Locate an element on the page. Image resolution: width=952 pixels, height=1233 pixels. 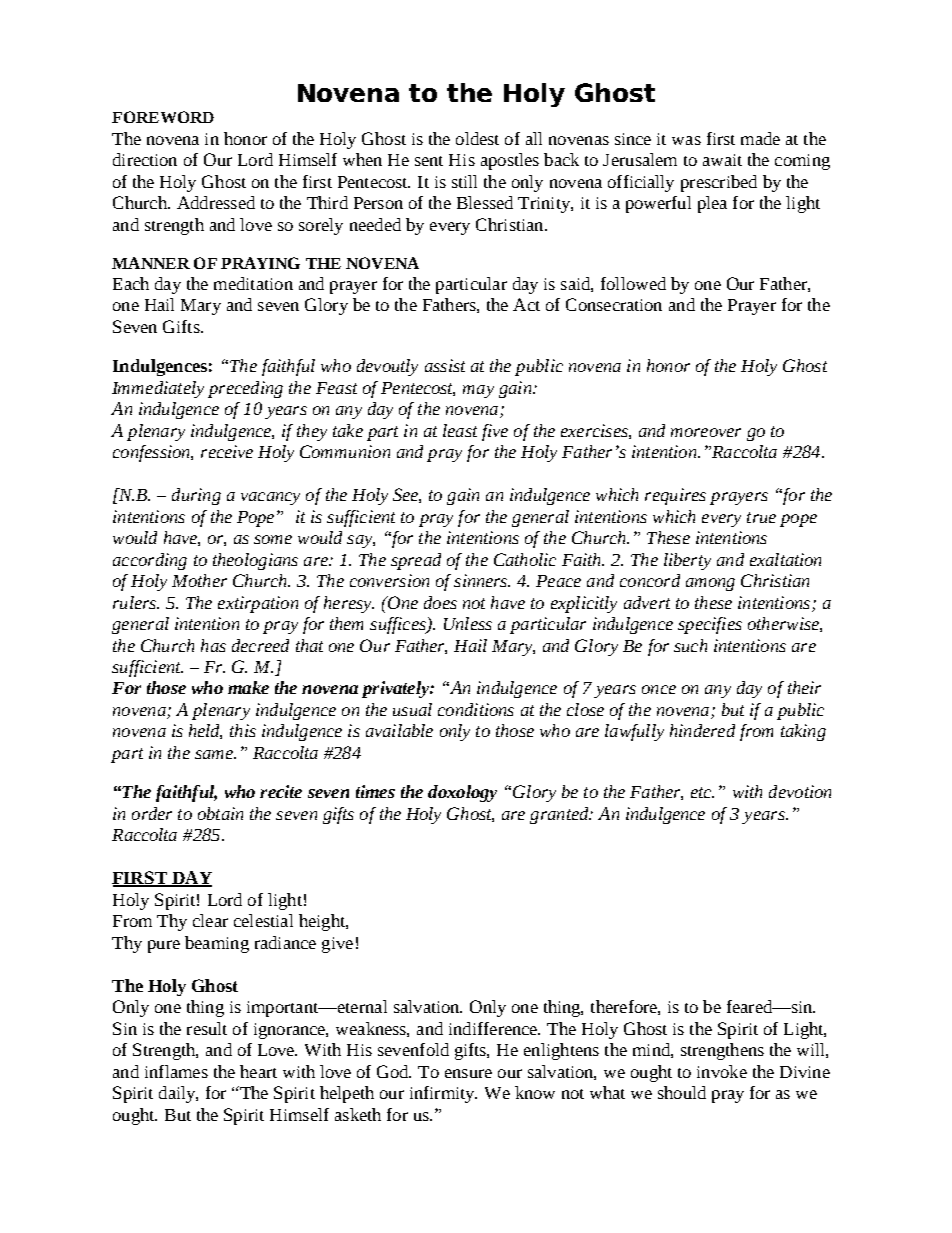
conditions is located at coordinates (476, 709).
